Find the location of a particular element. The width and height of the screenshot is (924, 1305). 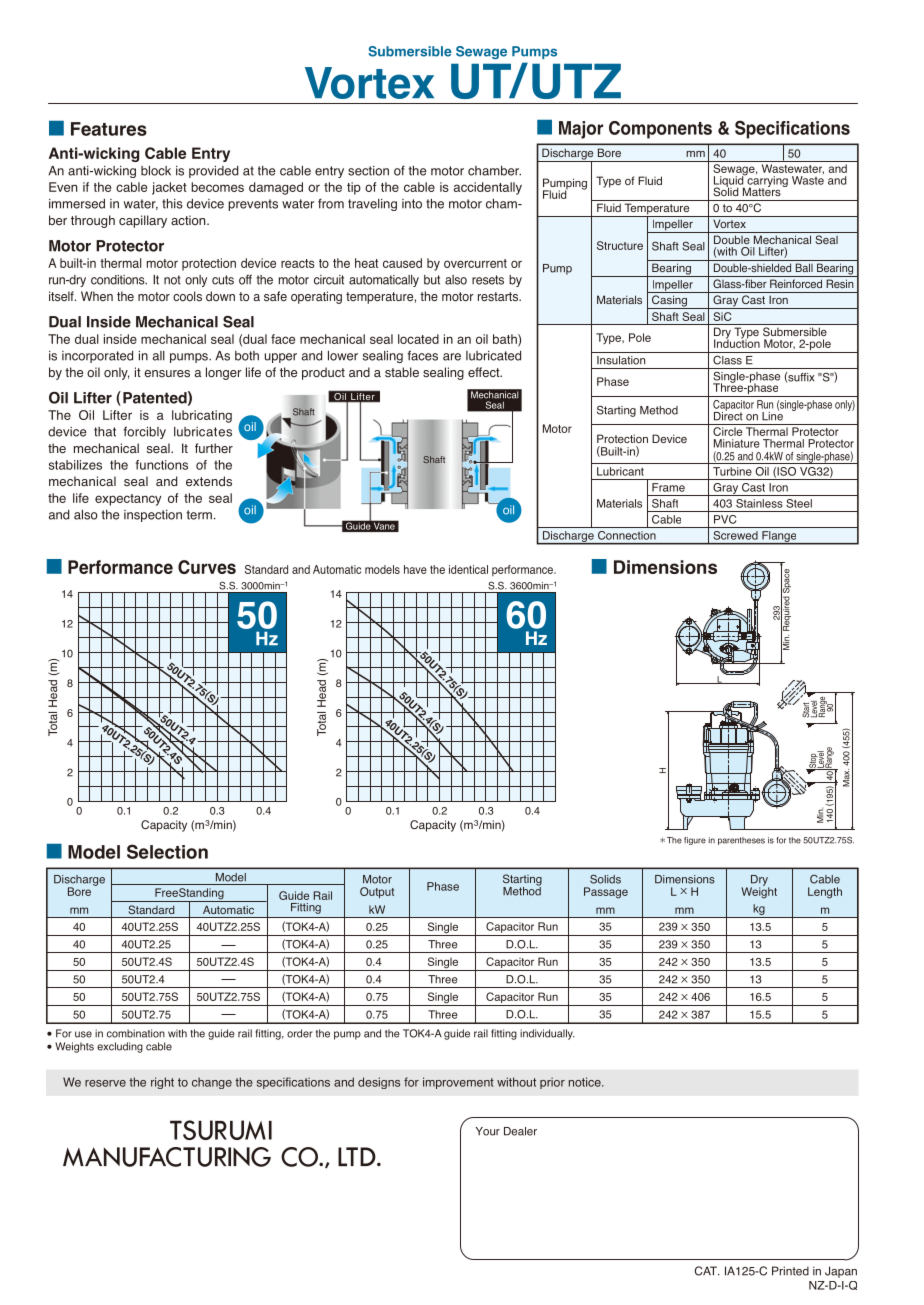

accidentally is located at coordinates (488, 188).
